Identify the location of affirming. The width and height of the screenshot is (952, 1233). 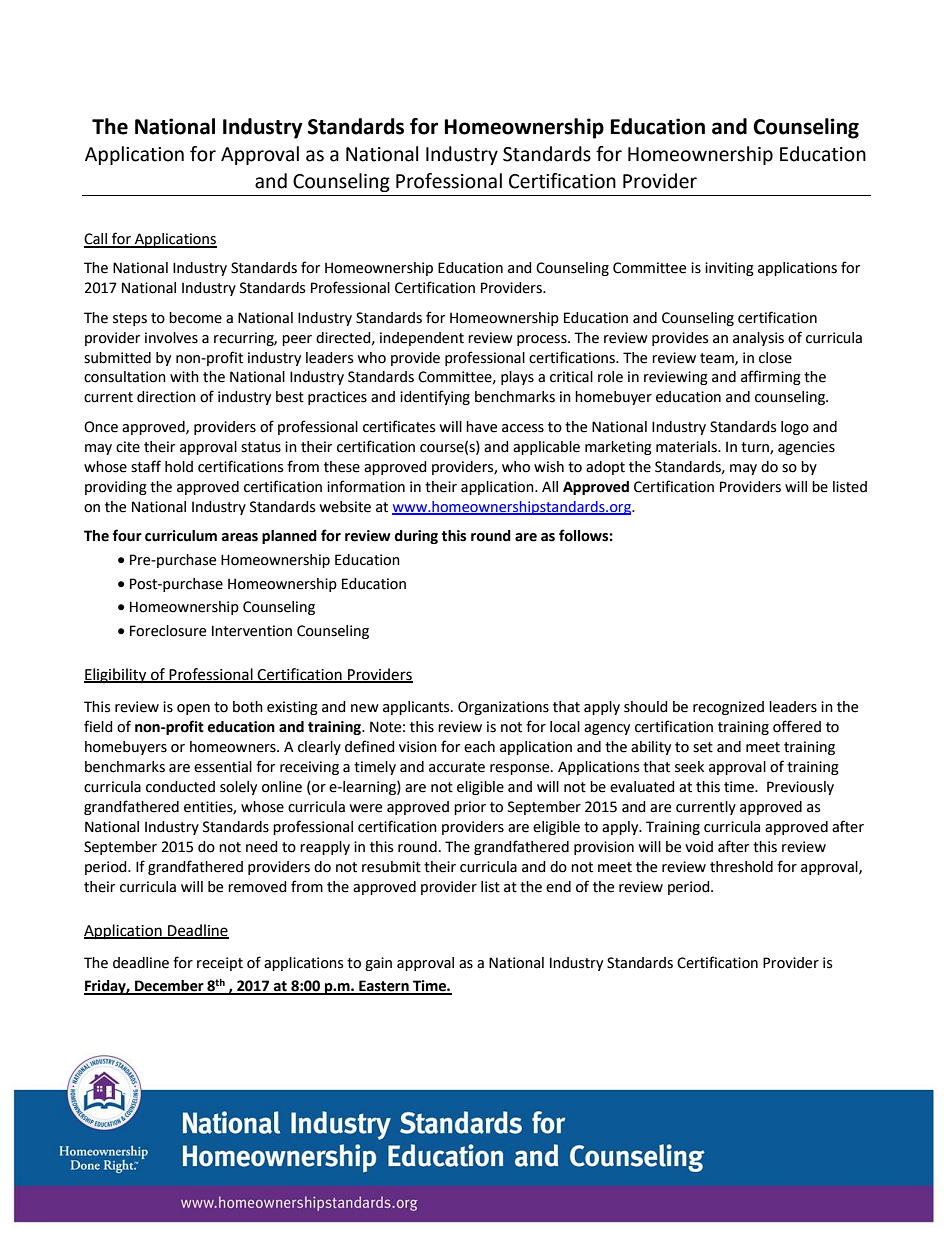
(771, 377).
